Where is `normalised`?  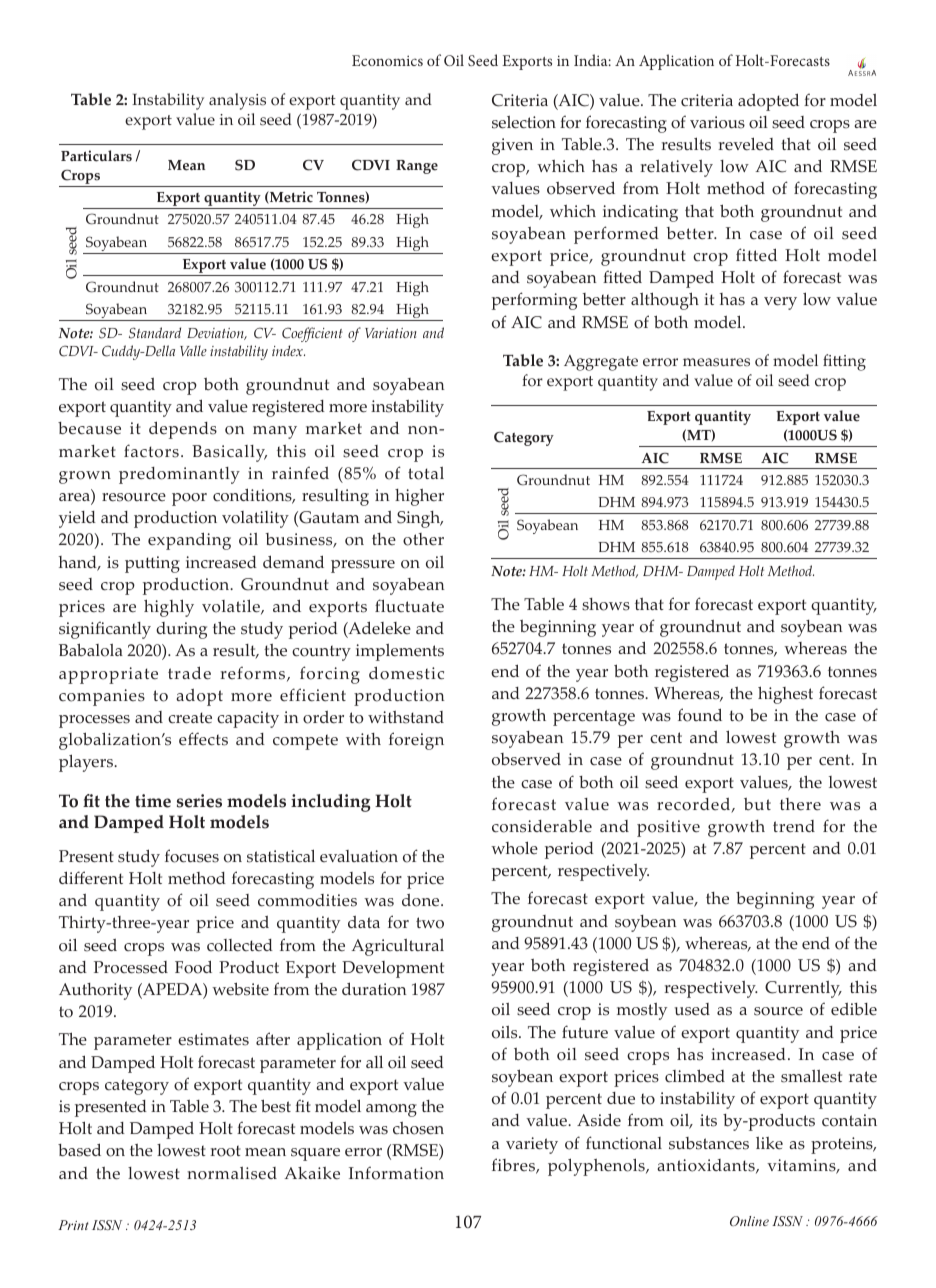 normalised is located at coordinates (232, 1173).
